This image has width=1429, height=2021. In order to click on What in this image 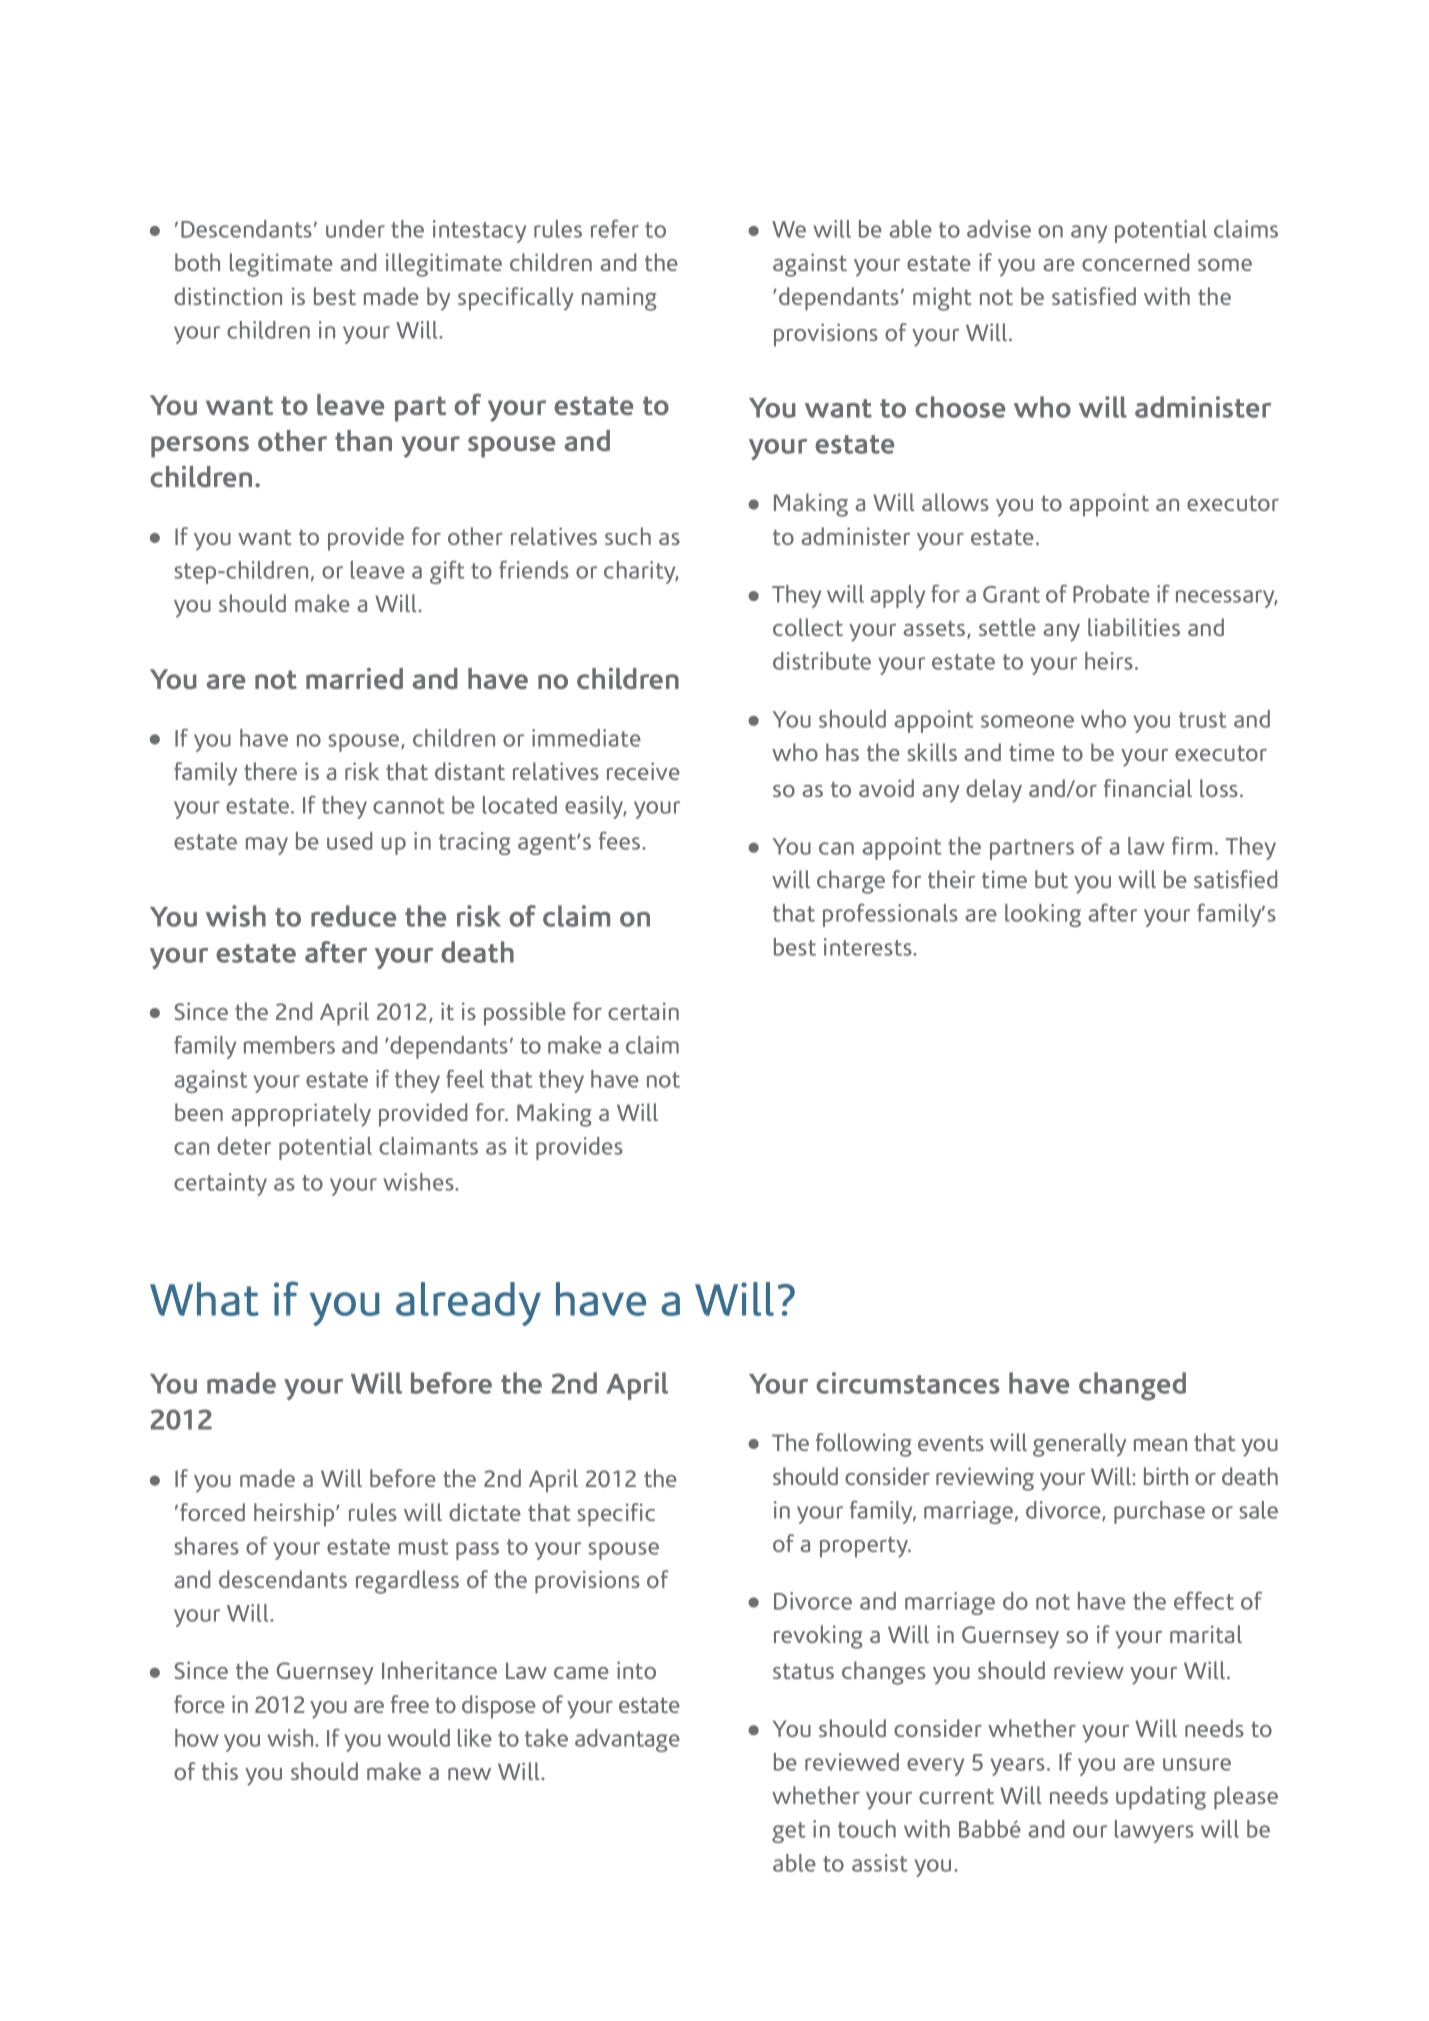, I will do `click(204, 1299)`.
